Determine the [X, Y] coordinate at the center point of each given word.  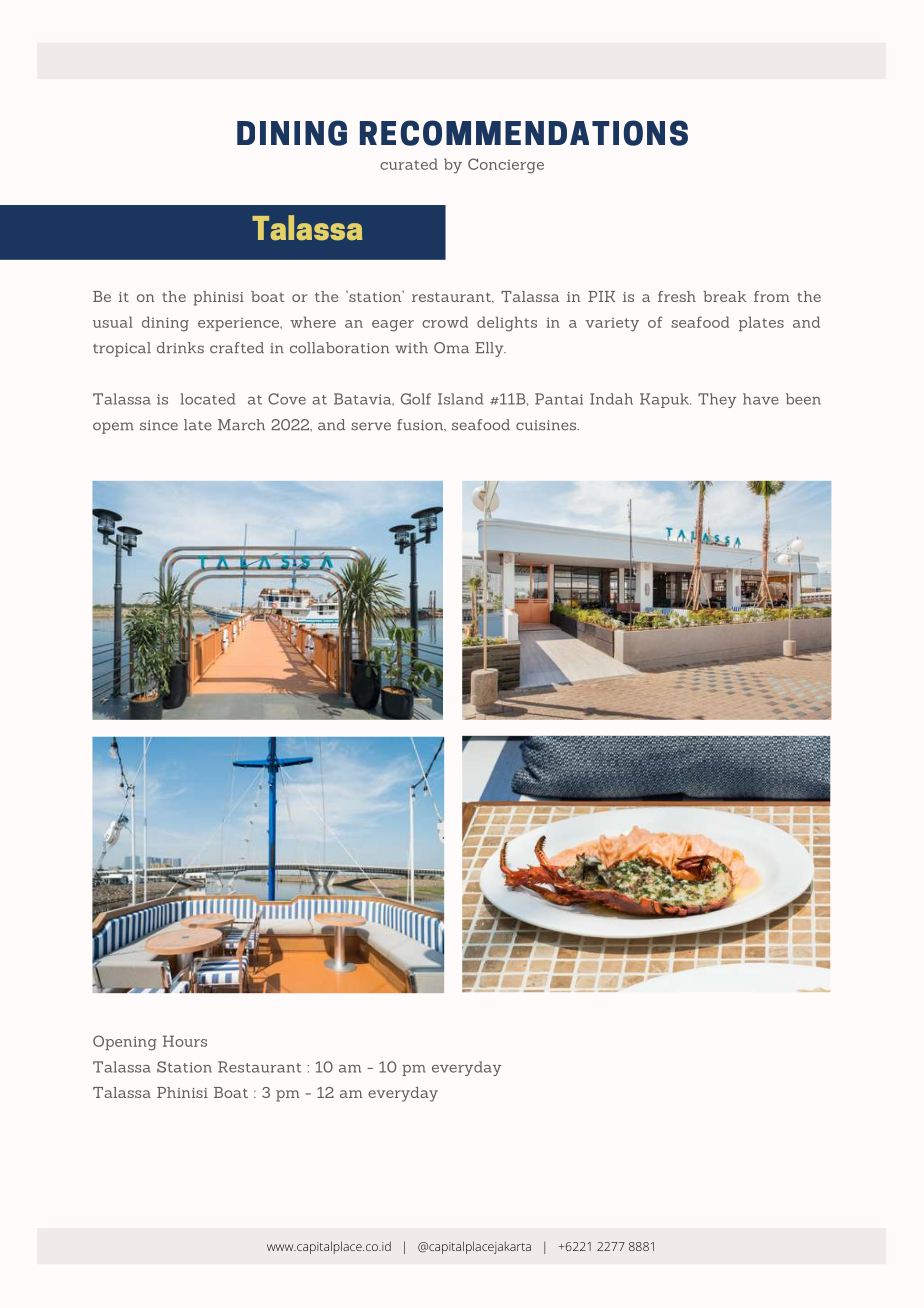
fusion [421, 425]
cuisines [547, 425]
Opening [125, 1043]
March [241, 425]
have [761, 399]
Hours [185, 1041]
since [159, 425]
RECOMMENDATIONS [524, 133]
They [717, 400]
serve [371, 426]
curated [409, 164]
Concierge [506, 166]
